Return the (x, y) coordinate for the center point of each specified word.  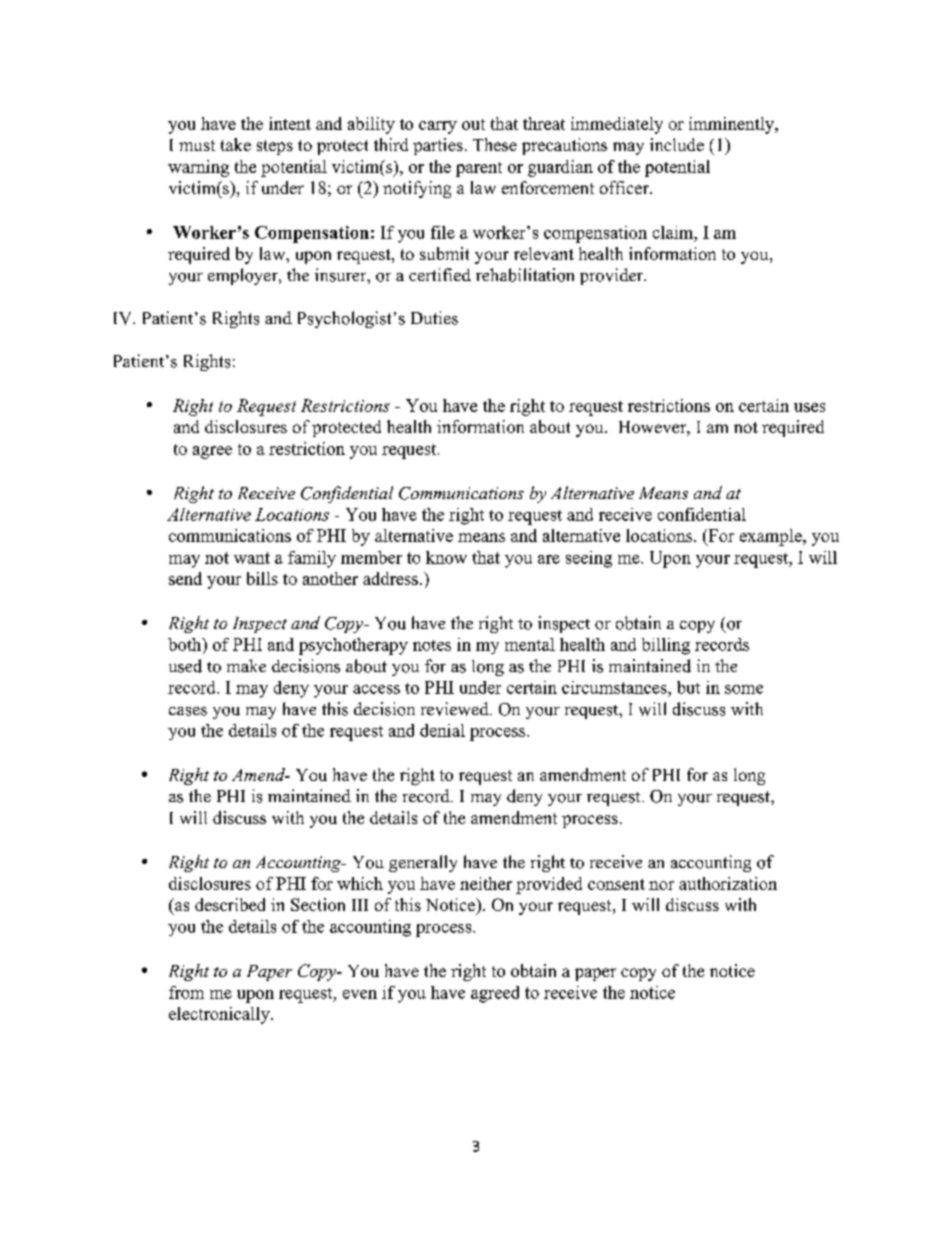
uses (809, 407)
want (252, 558)
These (495, 144)
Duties (434, 318)
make (246, 665)
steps (275, 147)
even (360, 994)
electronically (220, 1015)
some (744, 689)
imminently (733, 125)
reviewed (456, 709)
